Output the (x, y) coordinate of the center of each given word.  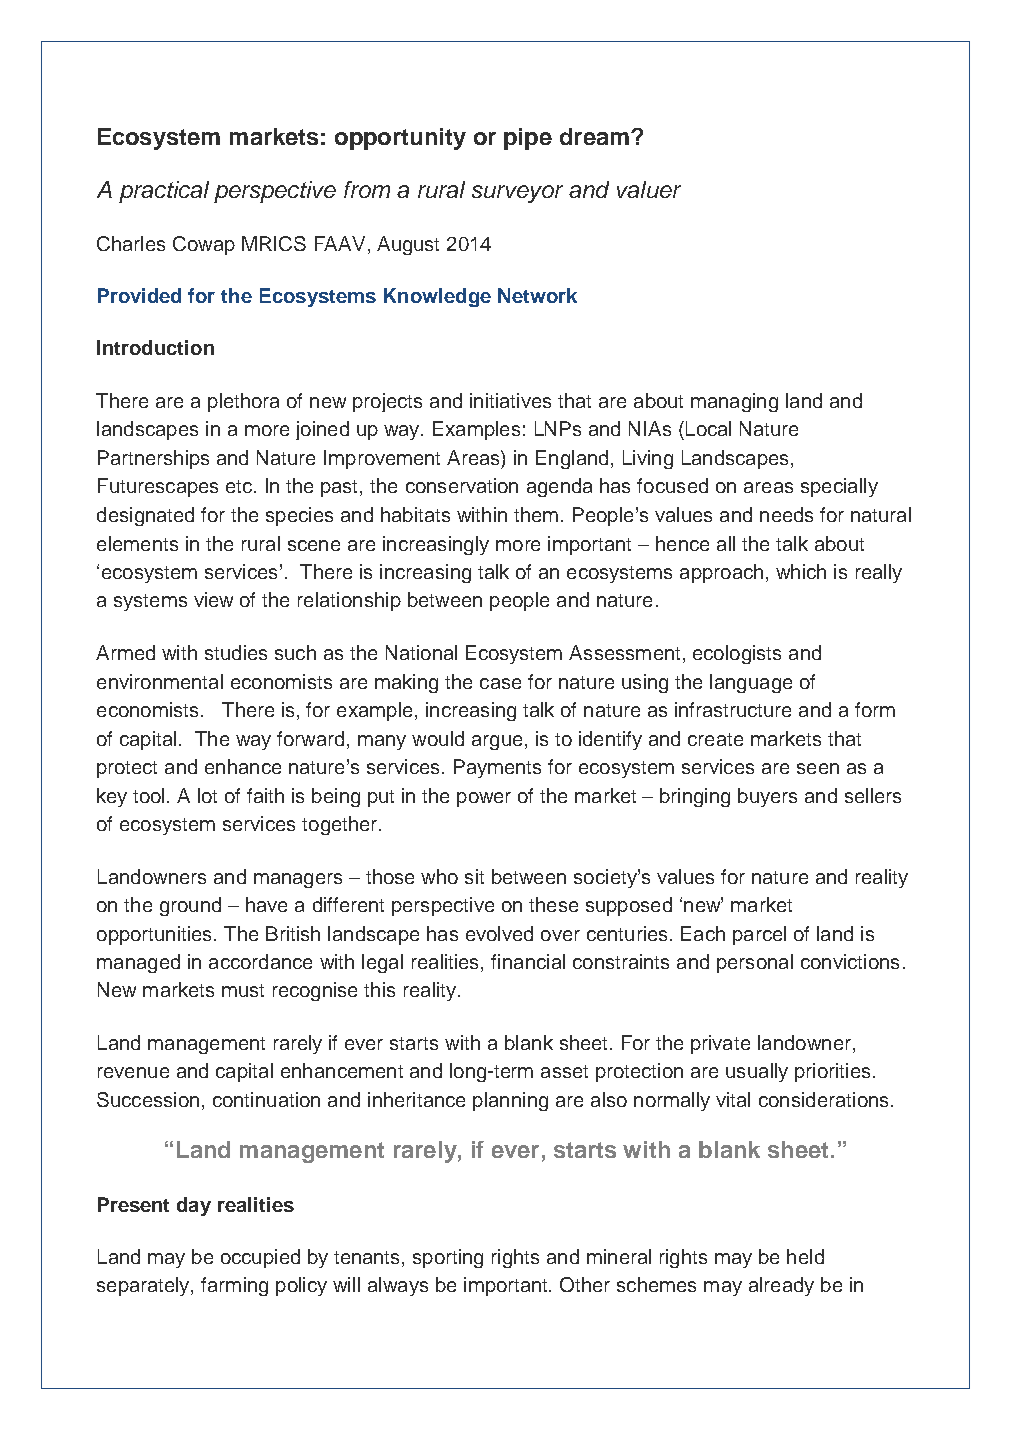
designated (145, 516)
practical (164, 192)
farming (234, 1286)
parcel (759, 935)
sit (474, 876)
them (536, 514)
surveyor (517, 194)
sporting (448, 1258)
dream (594, 136)
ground (190, 906)
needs (786, 514)
